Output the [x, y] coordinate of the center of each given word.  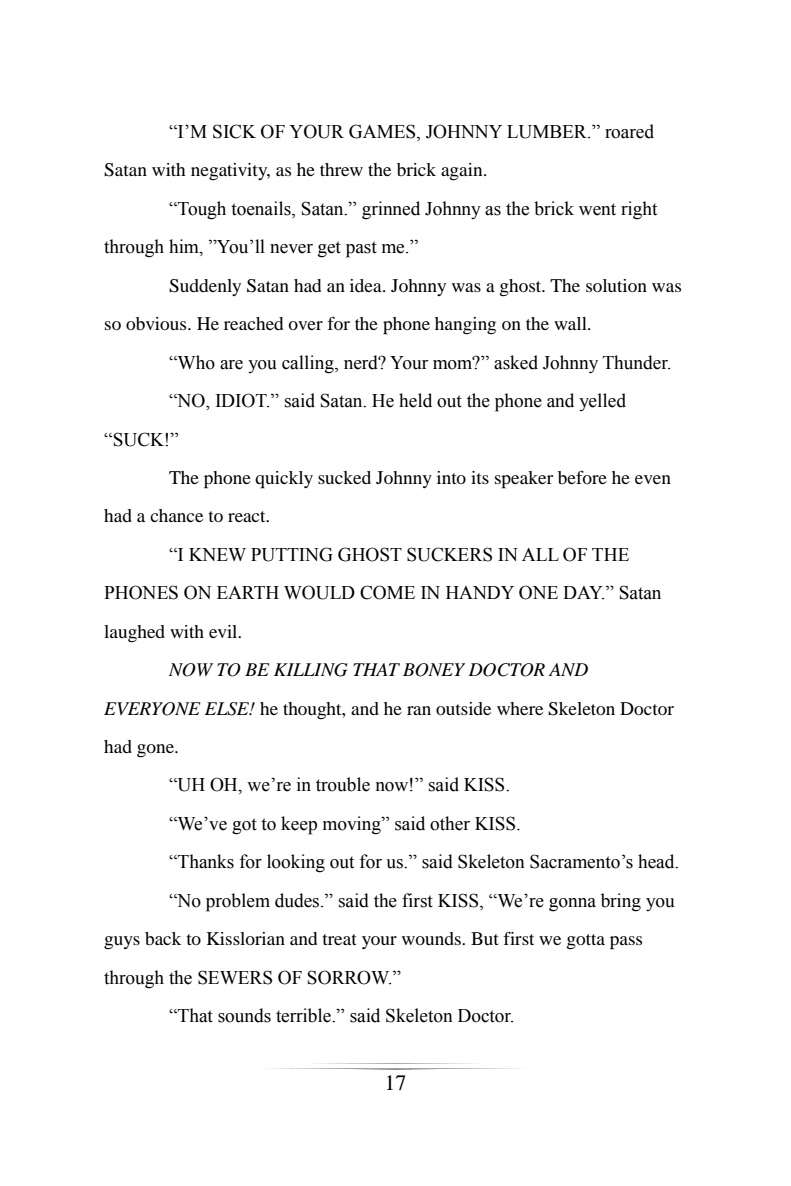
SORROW [349, 977]
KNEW [217, 554]
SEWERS [235, 977]
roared [629, 131]
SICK [234, 131]
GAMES [383, 132]
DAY [583, 593]
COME [387, 592]
